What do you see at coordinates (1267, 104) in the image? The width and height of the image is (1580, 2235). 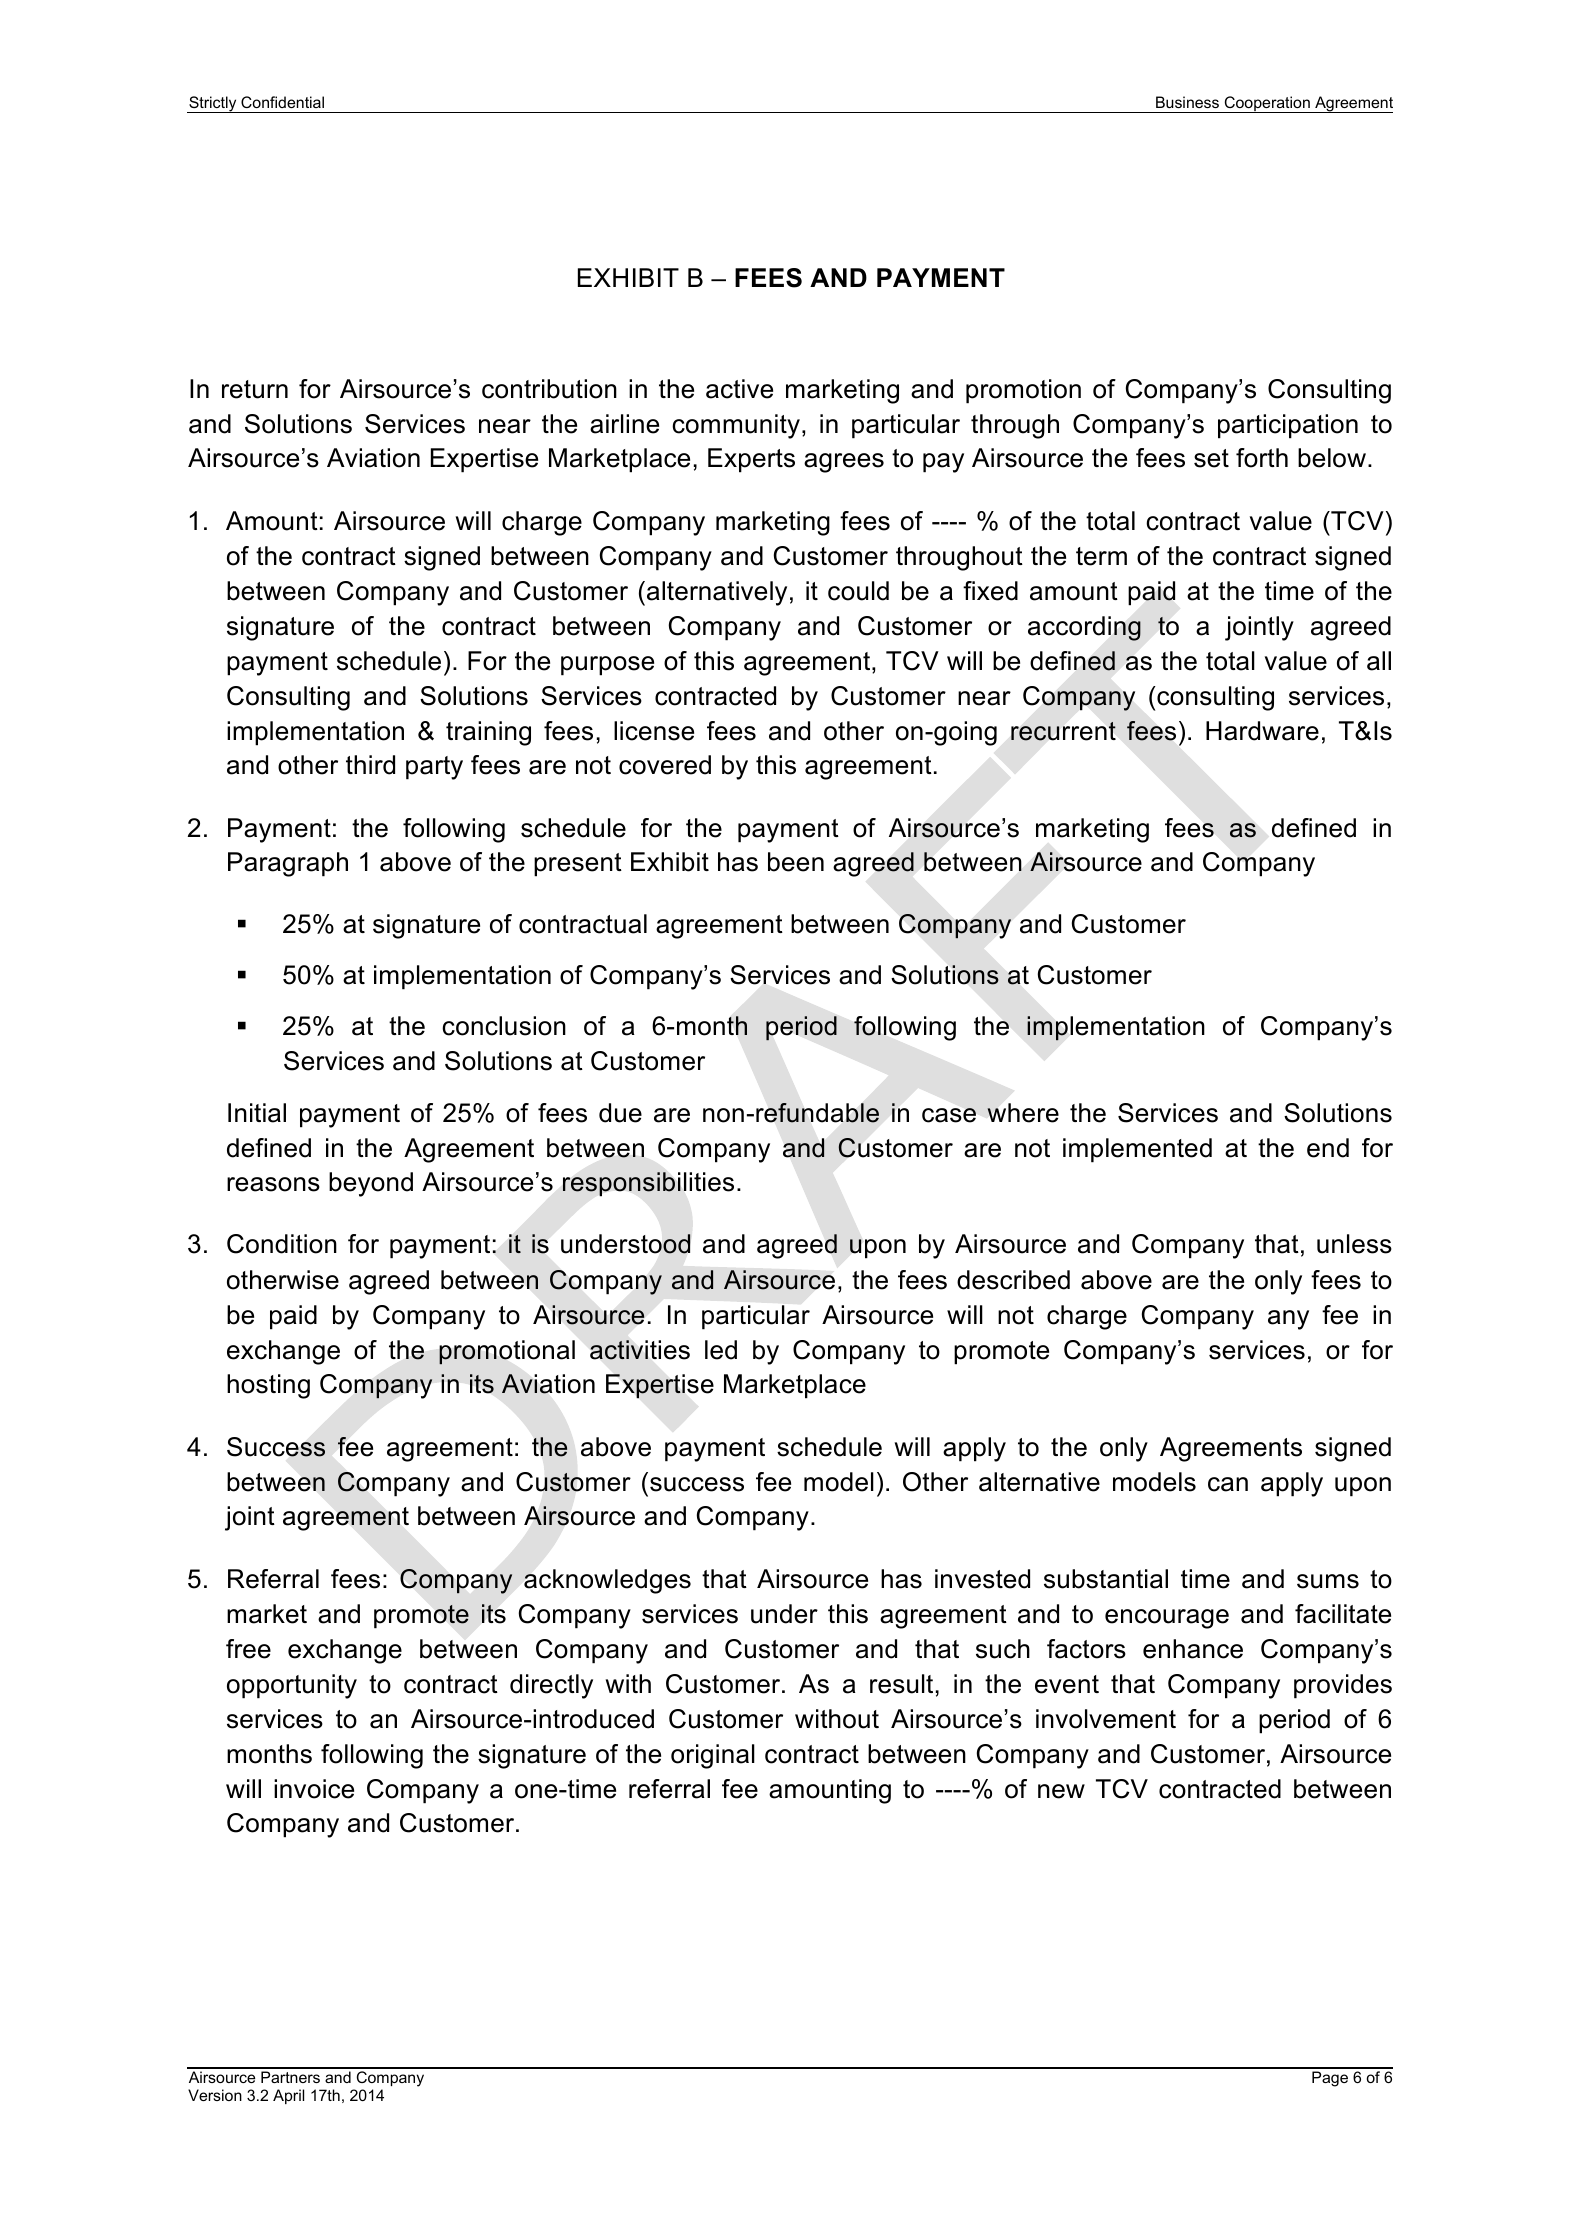 I see `Cooperation` at bounding box center [1267, 104].
